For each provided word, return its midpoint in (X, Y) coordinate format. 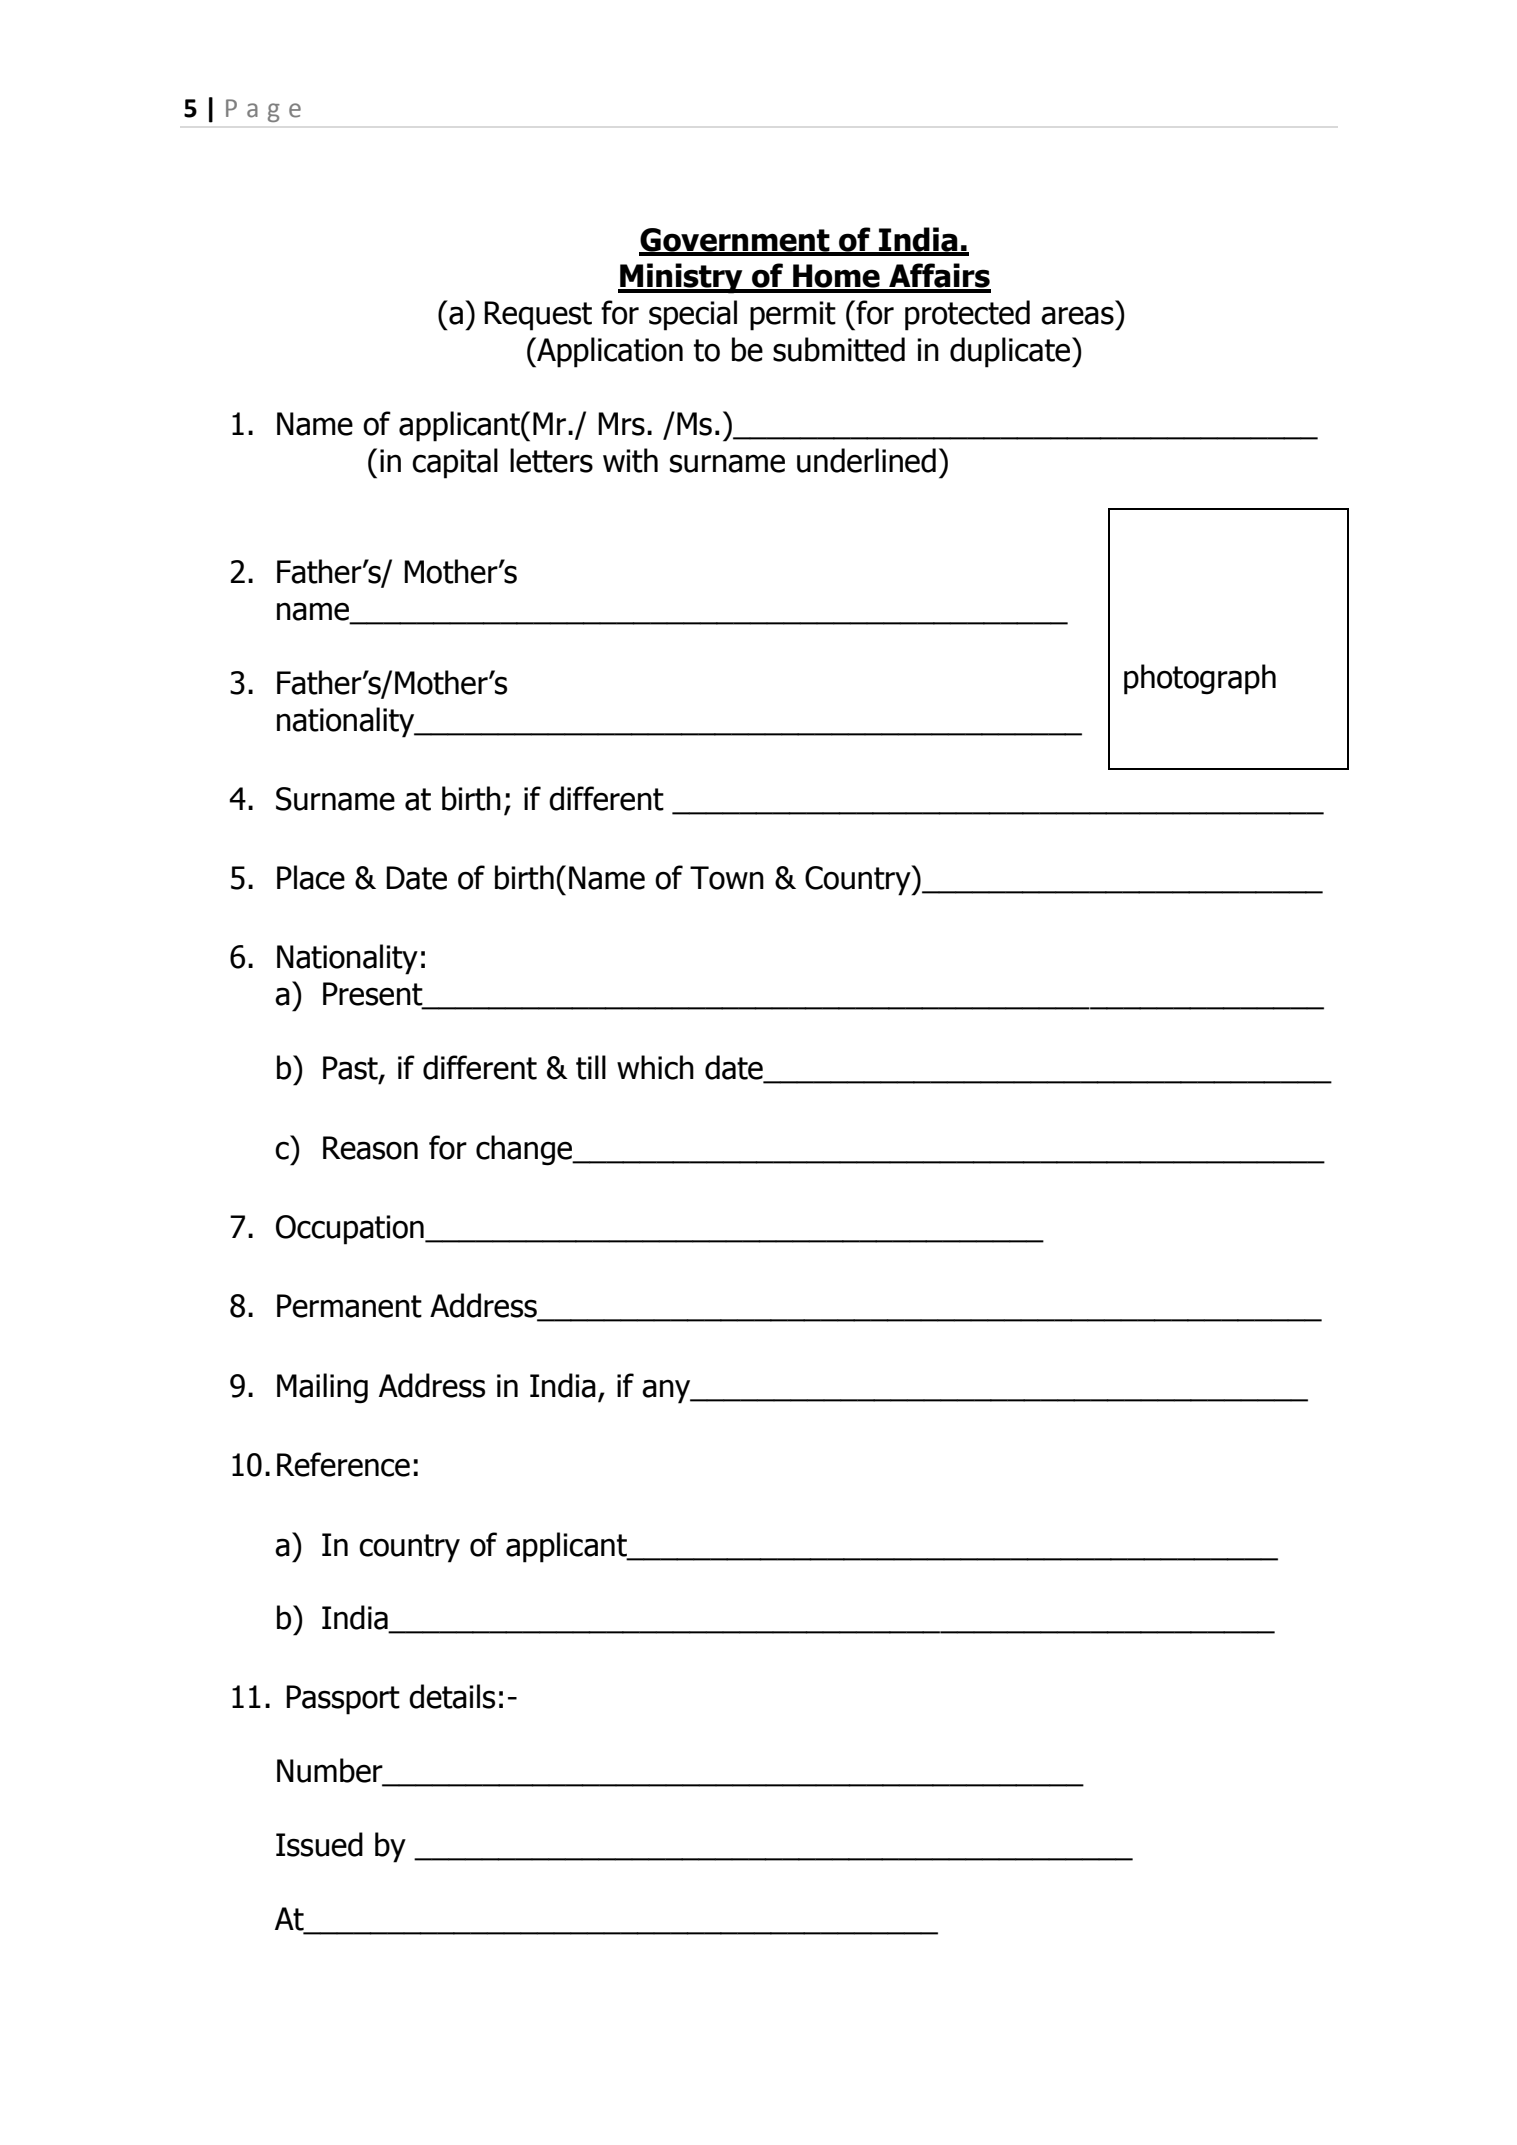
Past (351, 1069)
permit (793, 316)
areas (1077, 315)
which (655, 1067)
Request (538, 316)
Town (727, 878)
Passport (343, 1700)
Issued (319, 1844)
